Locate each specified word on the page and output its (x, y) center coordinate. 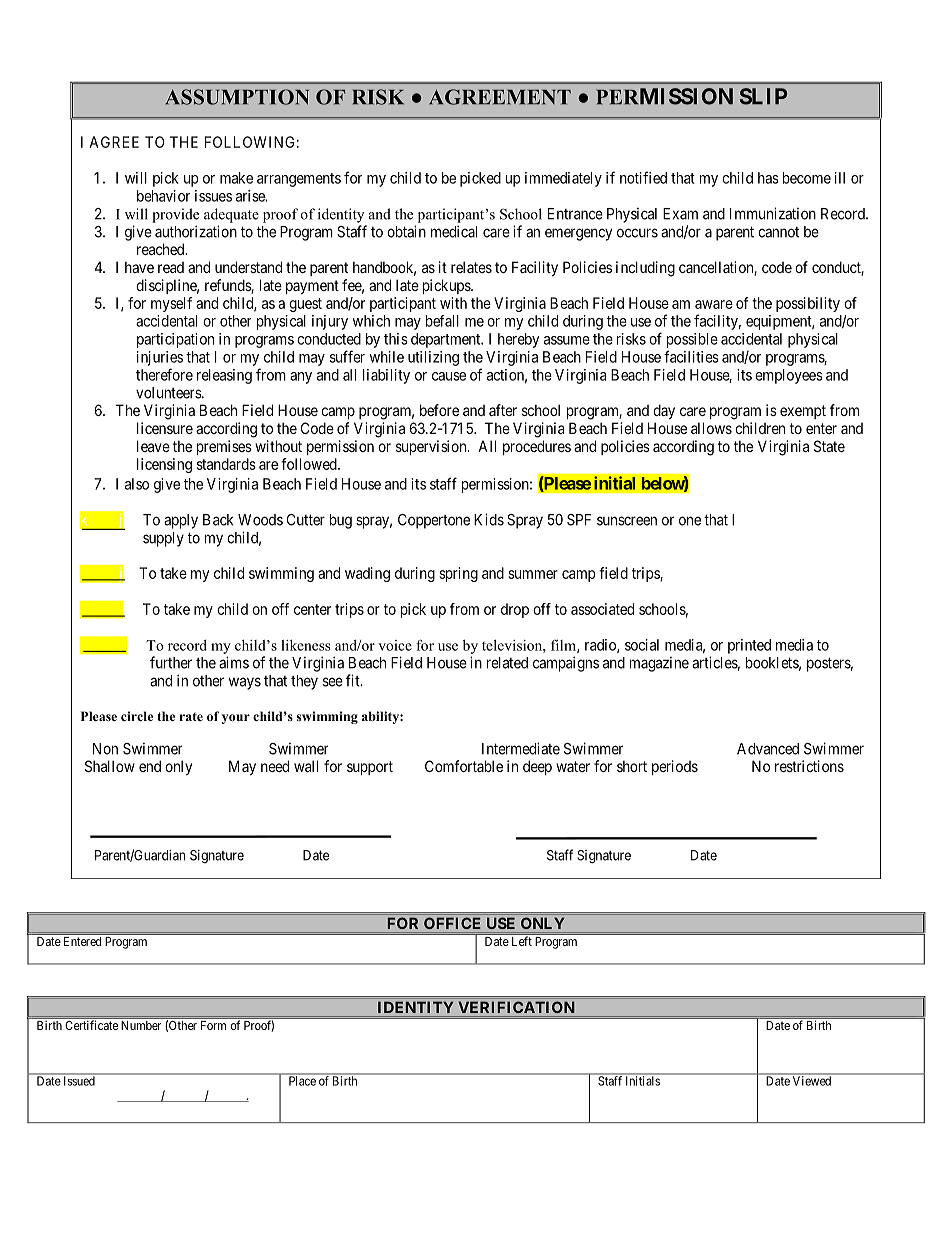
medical (454, 231)
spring (458, 574)
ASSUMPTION (237, 97)
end (150, 766)
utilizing (433, 358)
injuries (160, 358)
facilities (691, 356)
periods (675, 767)
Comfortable (464, 766)
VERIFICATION (516, 1007)
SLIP (764, 96)
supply (163, 539)
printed (749, 646)
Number (141, 1025)
